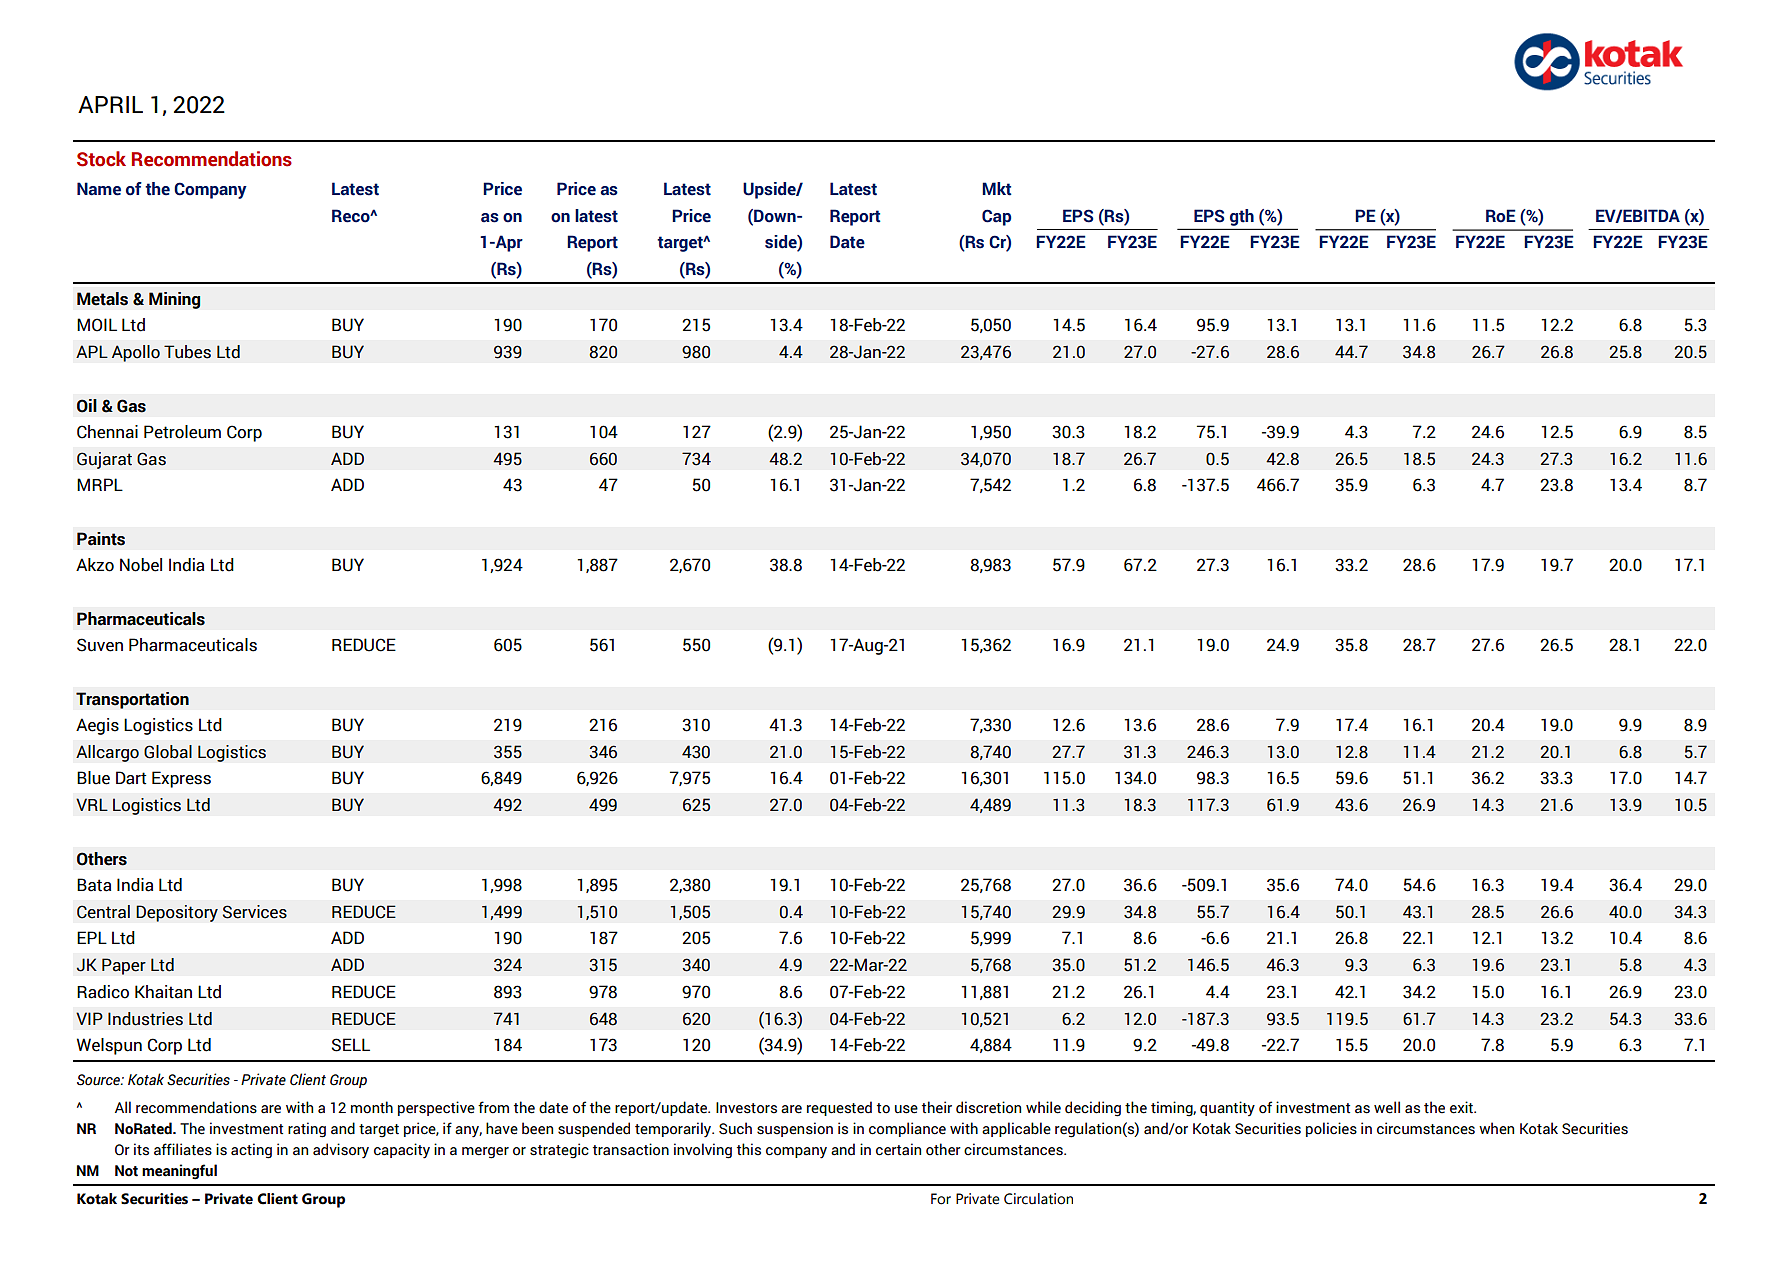  Describe the element at coordinates (1242, 217) in the image. I see `gth` at that location.
